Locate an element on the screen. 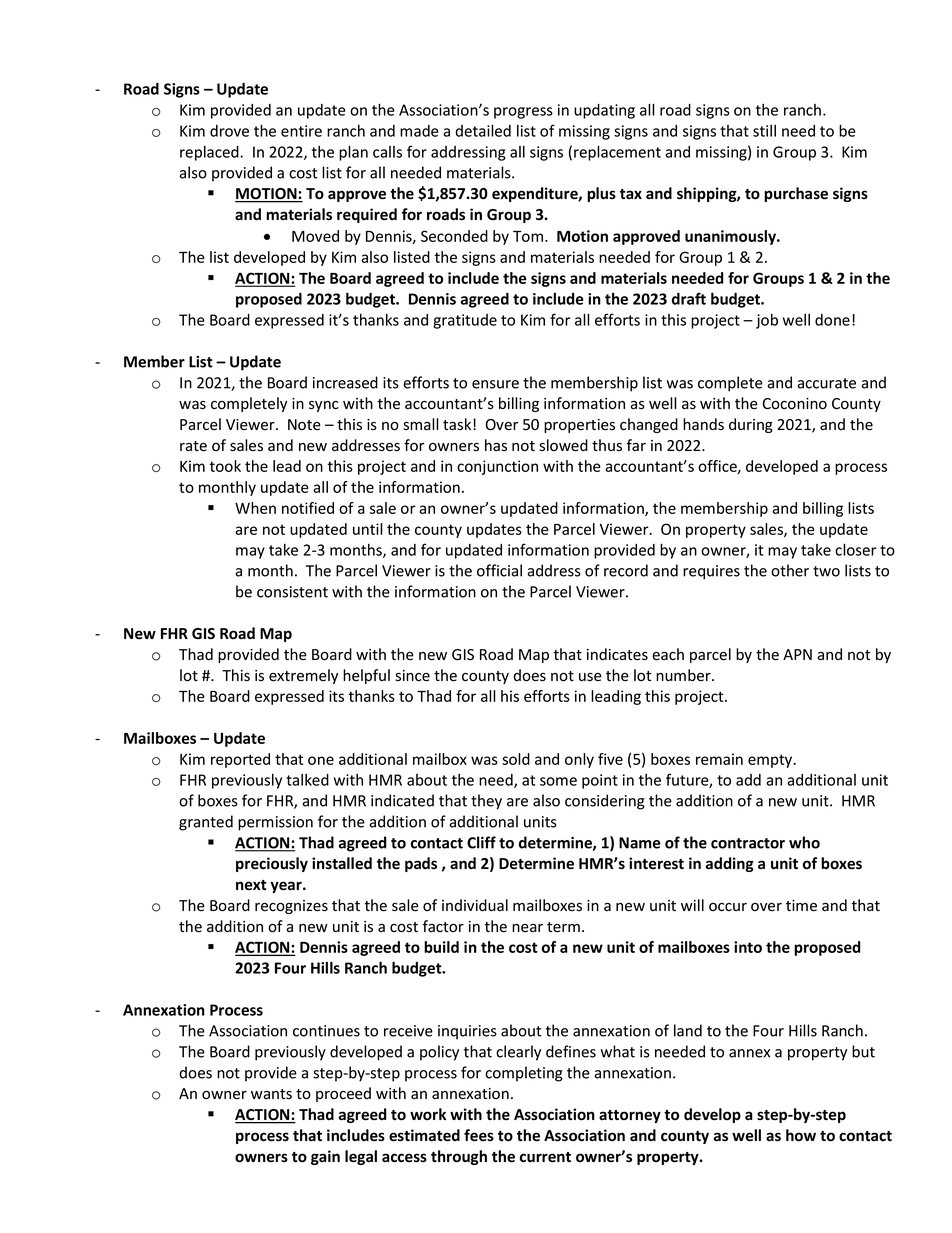 The width and height of the screenshot is (952, 1233). APN is located at coordinates (797, 654).
